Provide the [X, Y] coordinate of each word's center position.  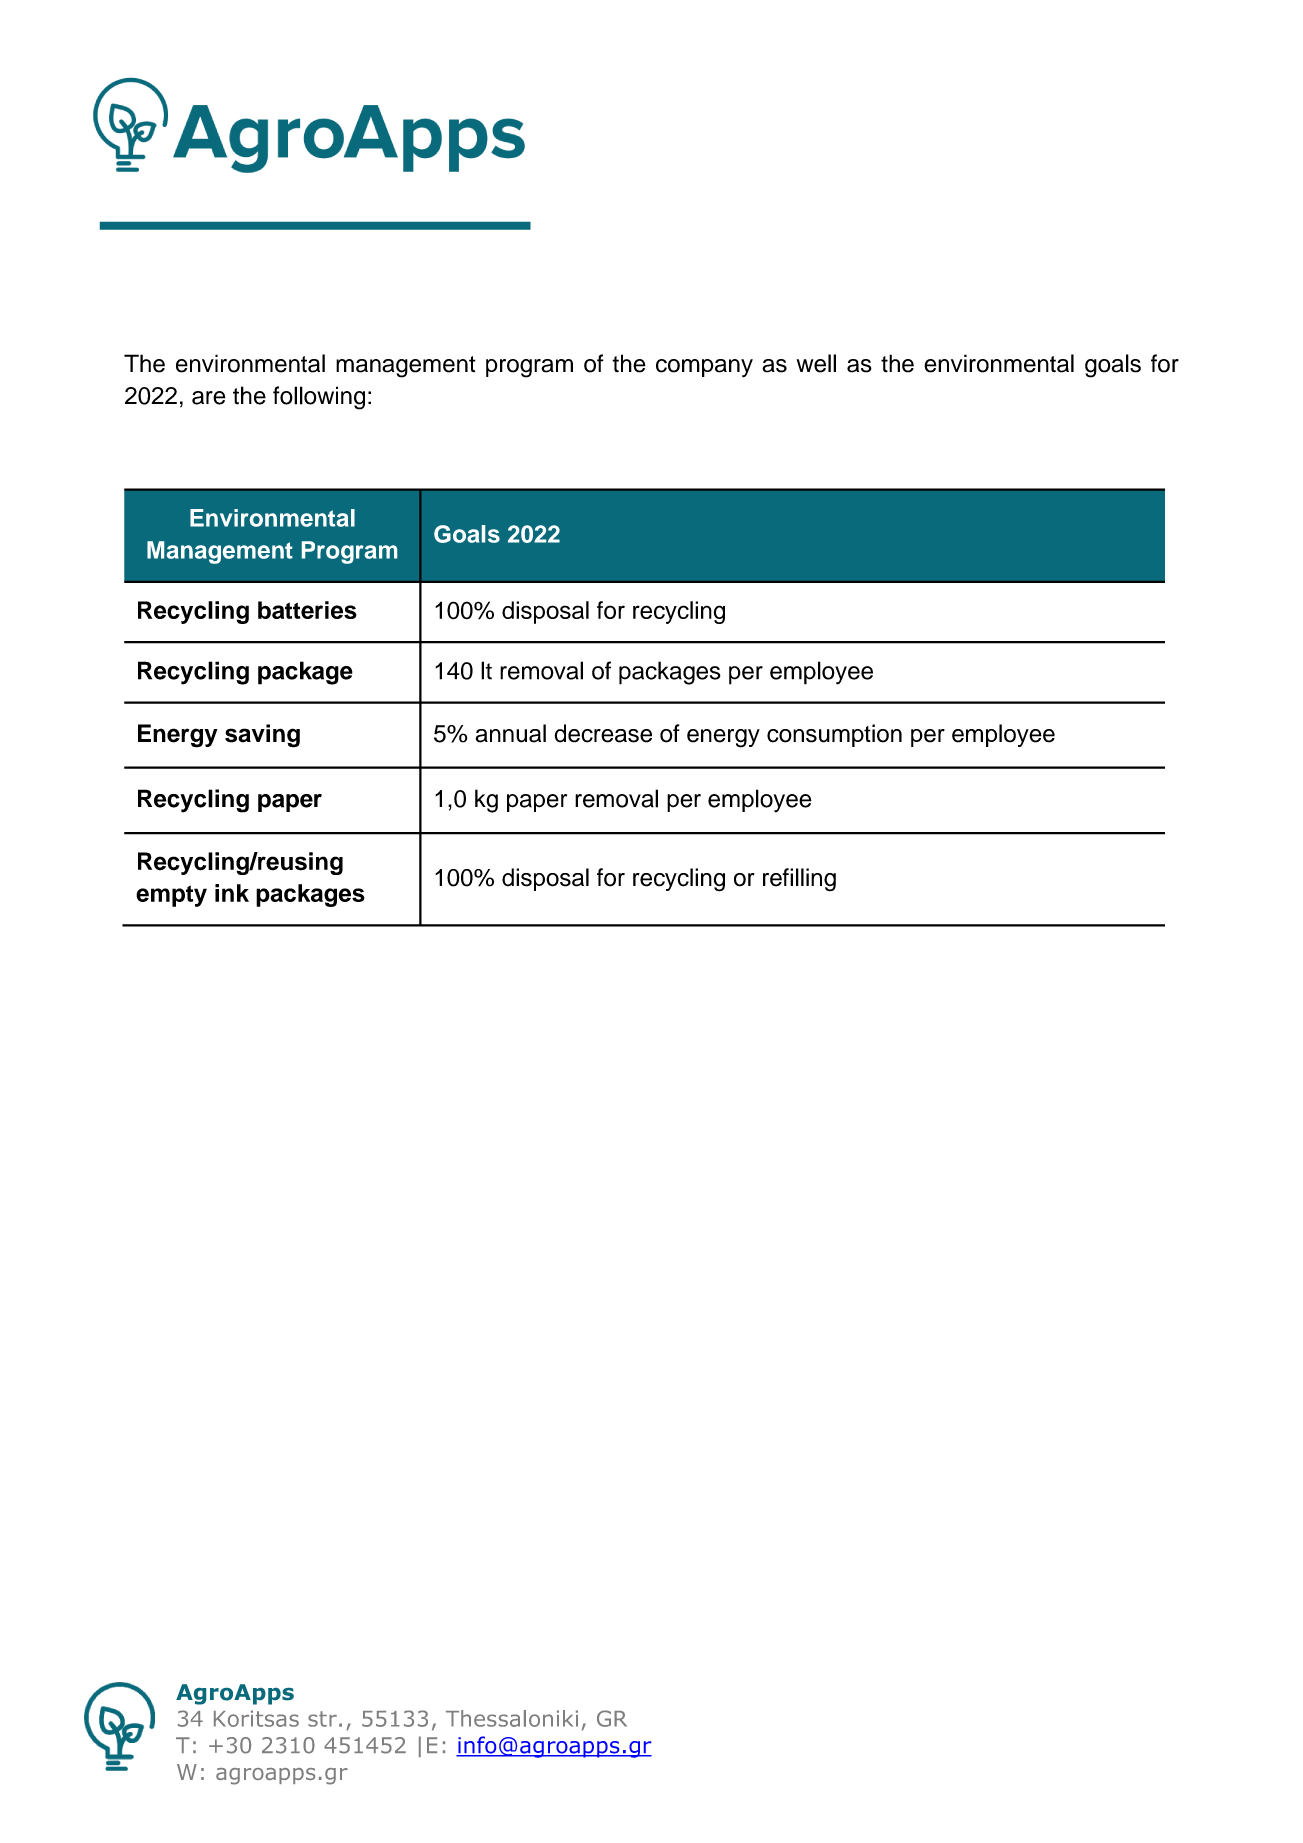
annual [510, 733]
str [322, 1719]
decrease [603, 733]
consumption [834, 735]
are [209, 398]
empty [171, 896]
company [704, 368]
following [319, 398]
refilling [799, 880]
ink [232, 893]
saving [262, 736]
